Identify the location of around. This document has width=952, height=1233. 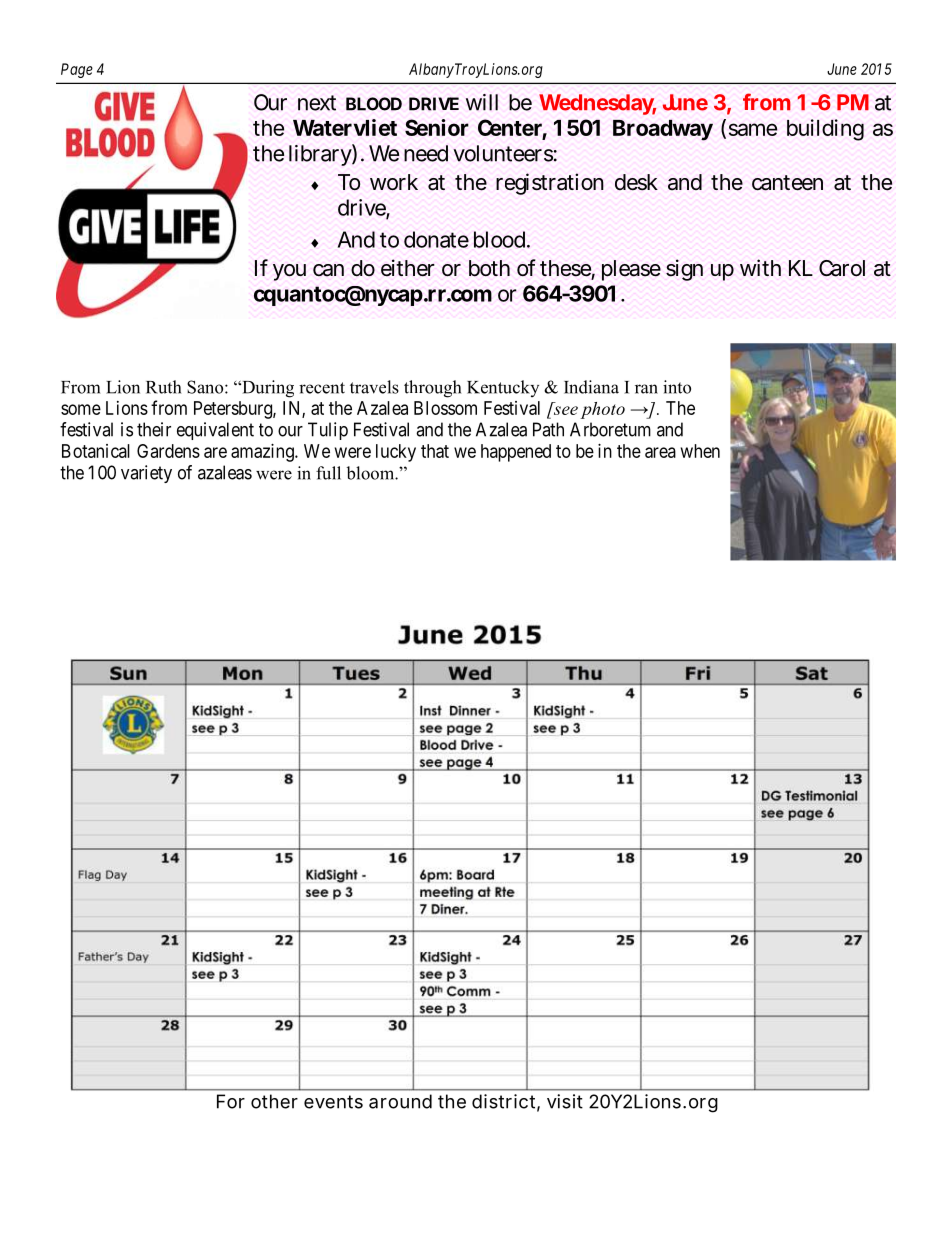
(400, 1101).
